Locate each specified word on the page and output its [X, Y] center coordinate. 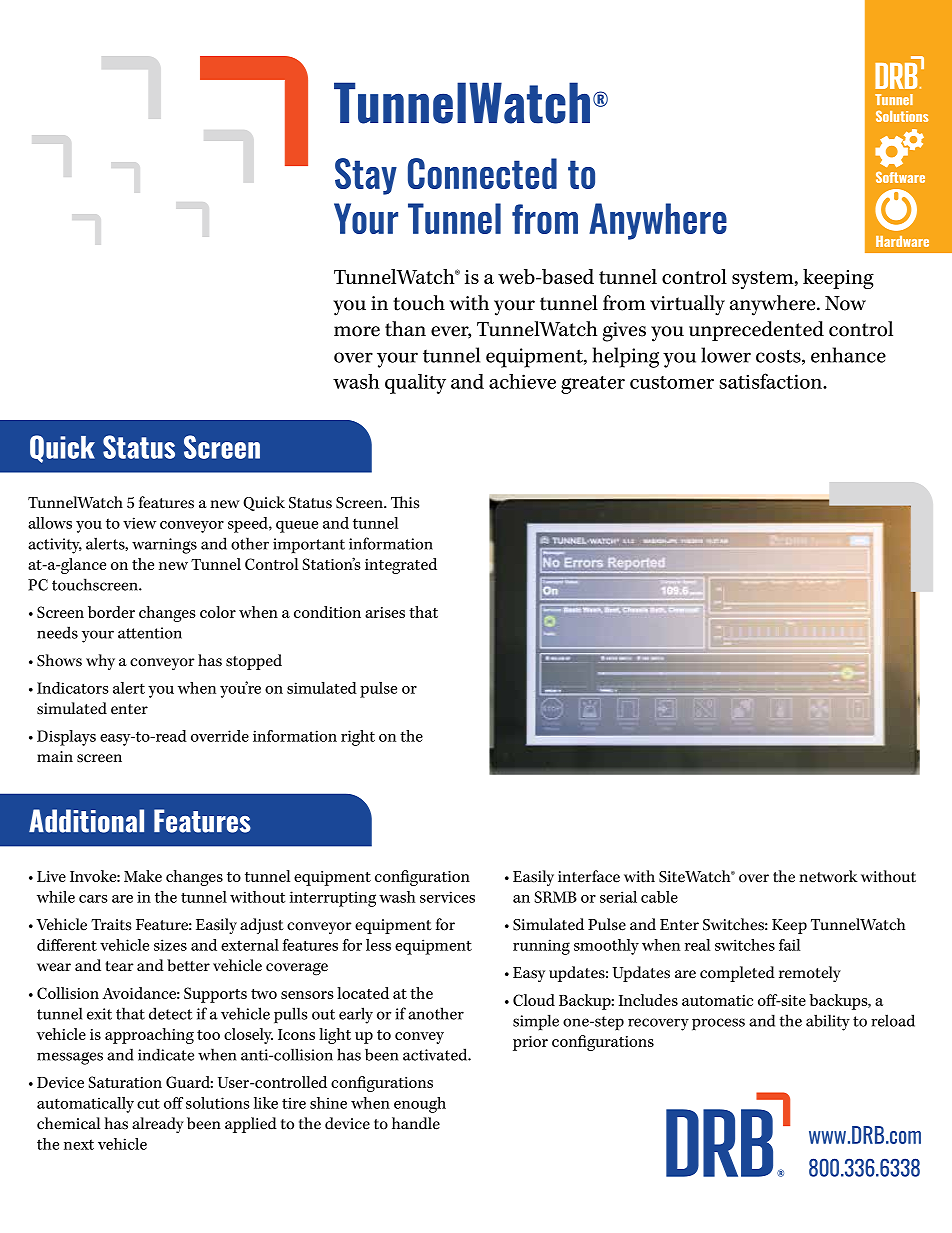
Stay [366, 176]
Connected [482, 173]
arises [385, 612]
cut [148, 1103]
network [828, 876]
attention [150, 633]
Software [900, 177]
